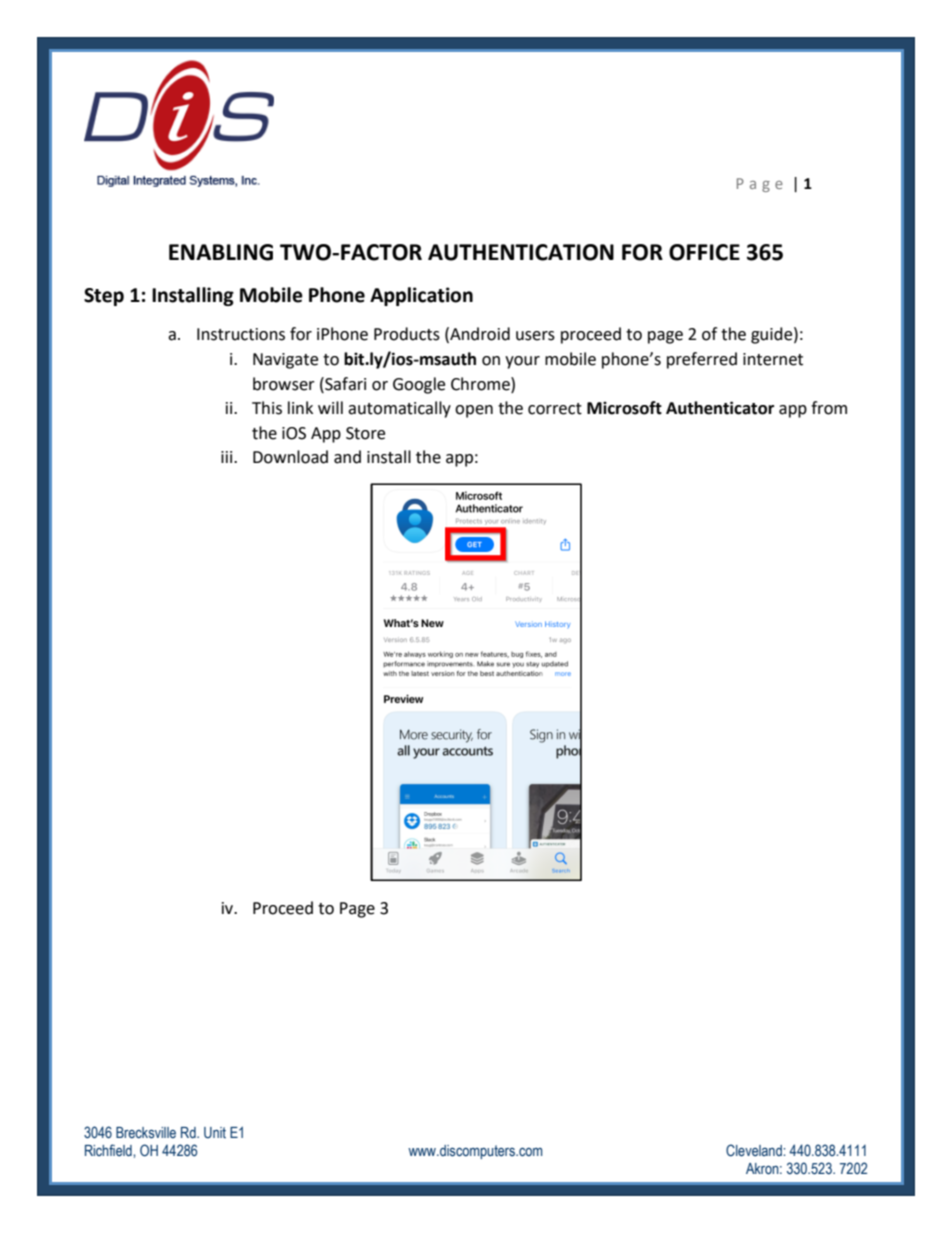 The image size is (952, 1233). I want to click on Cleveland, so click(755, 1150).
